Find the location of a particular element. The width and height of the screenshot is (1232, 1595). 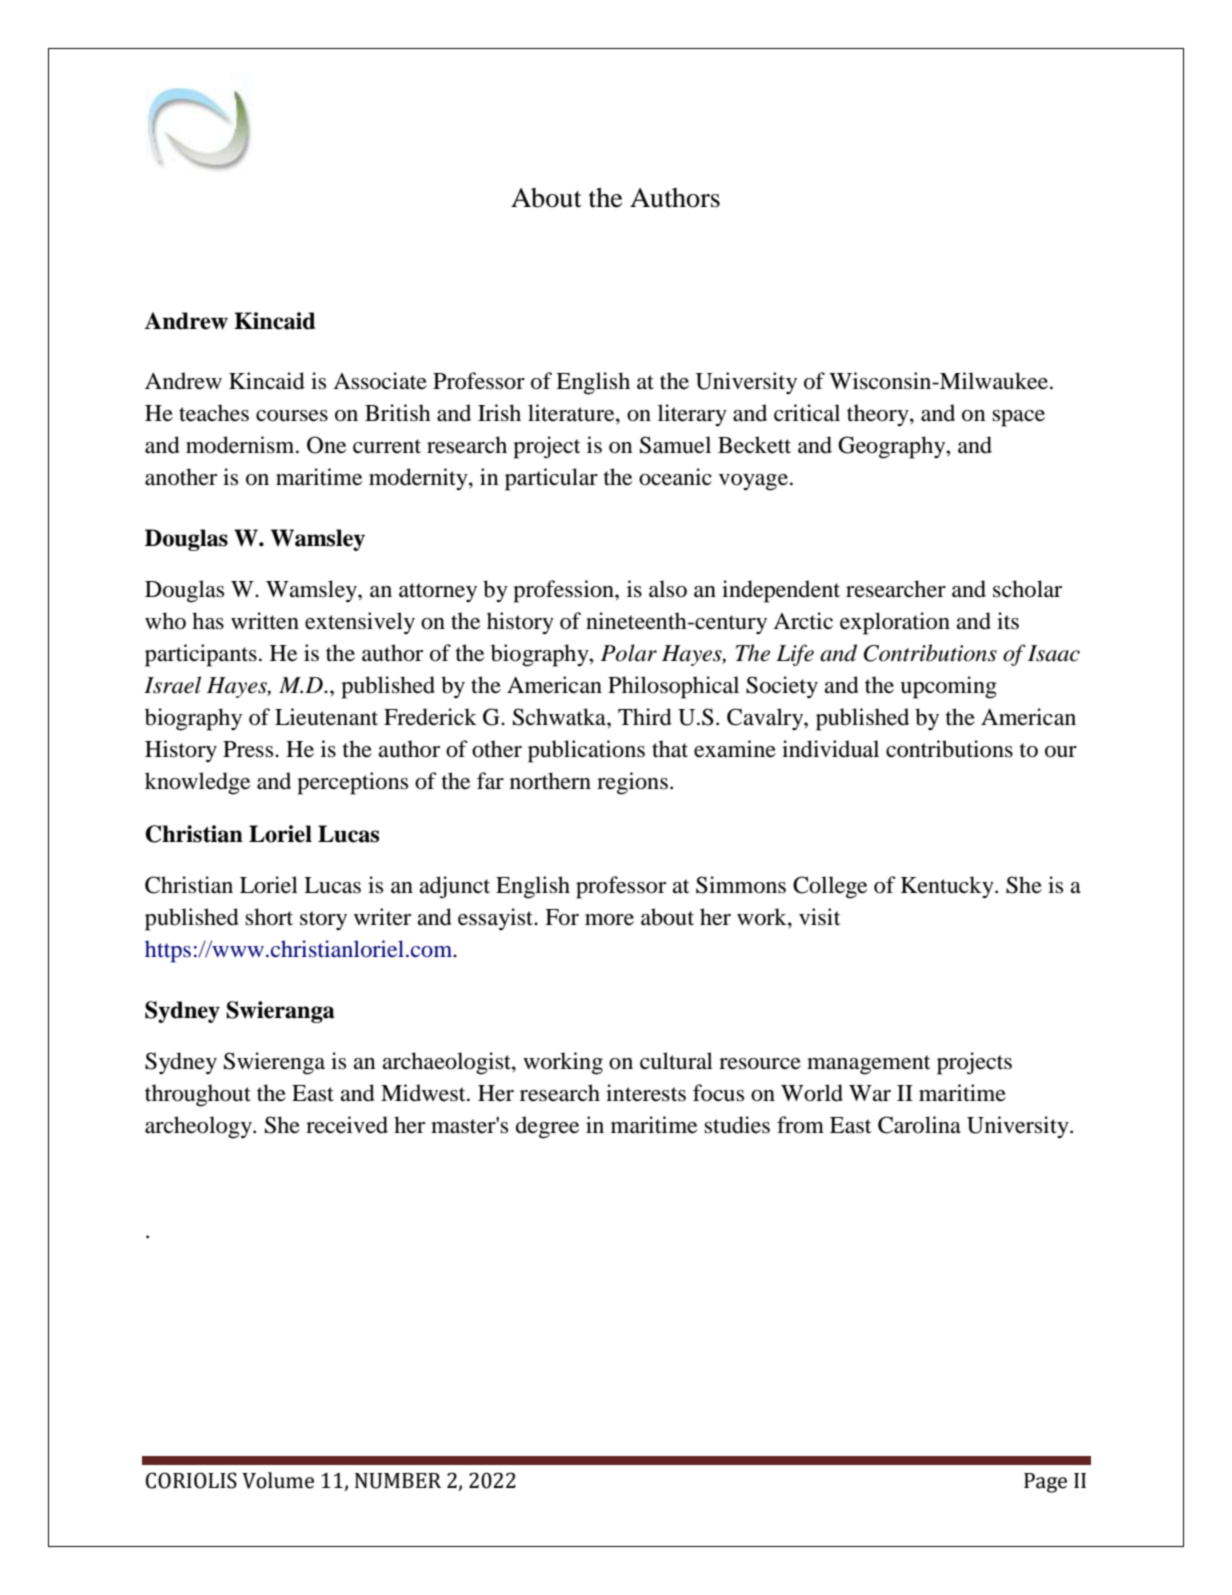

upcoming is located at coordinates (948, 687).
